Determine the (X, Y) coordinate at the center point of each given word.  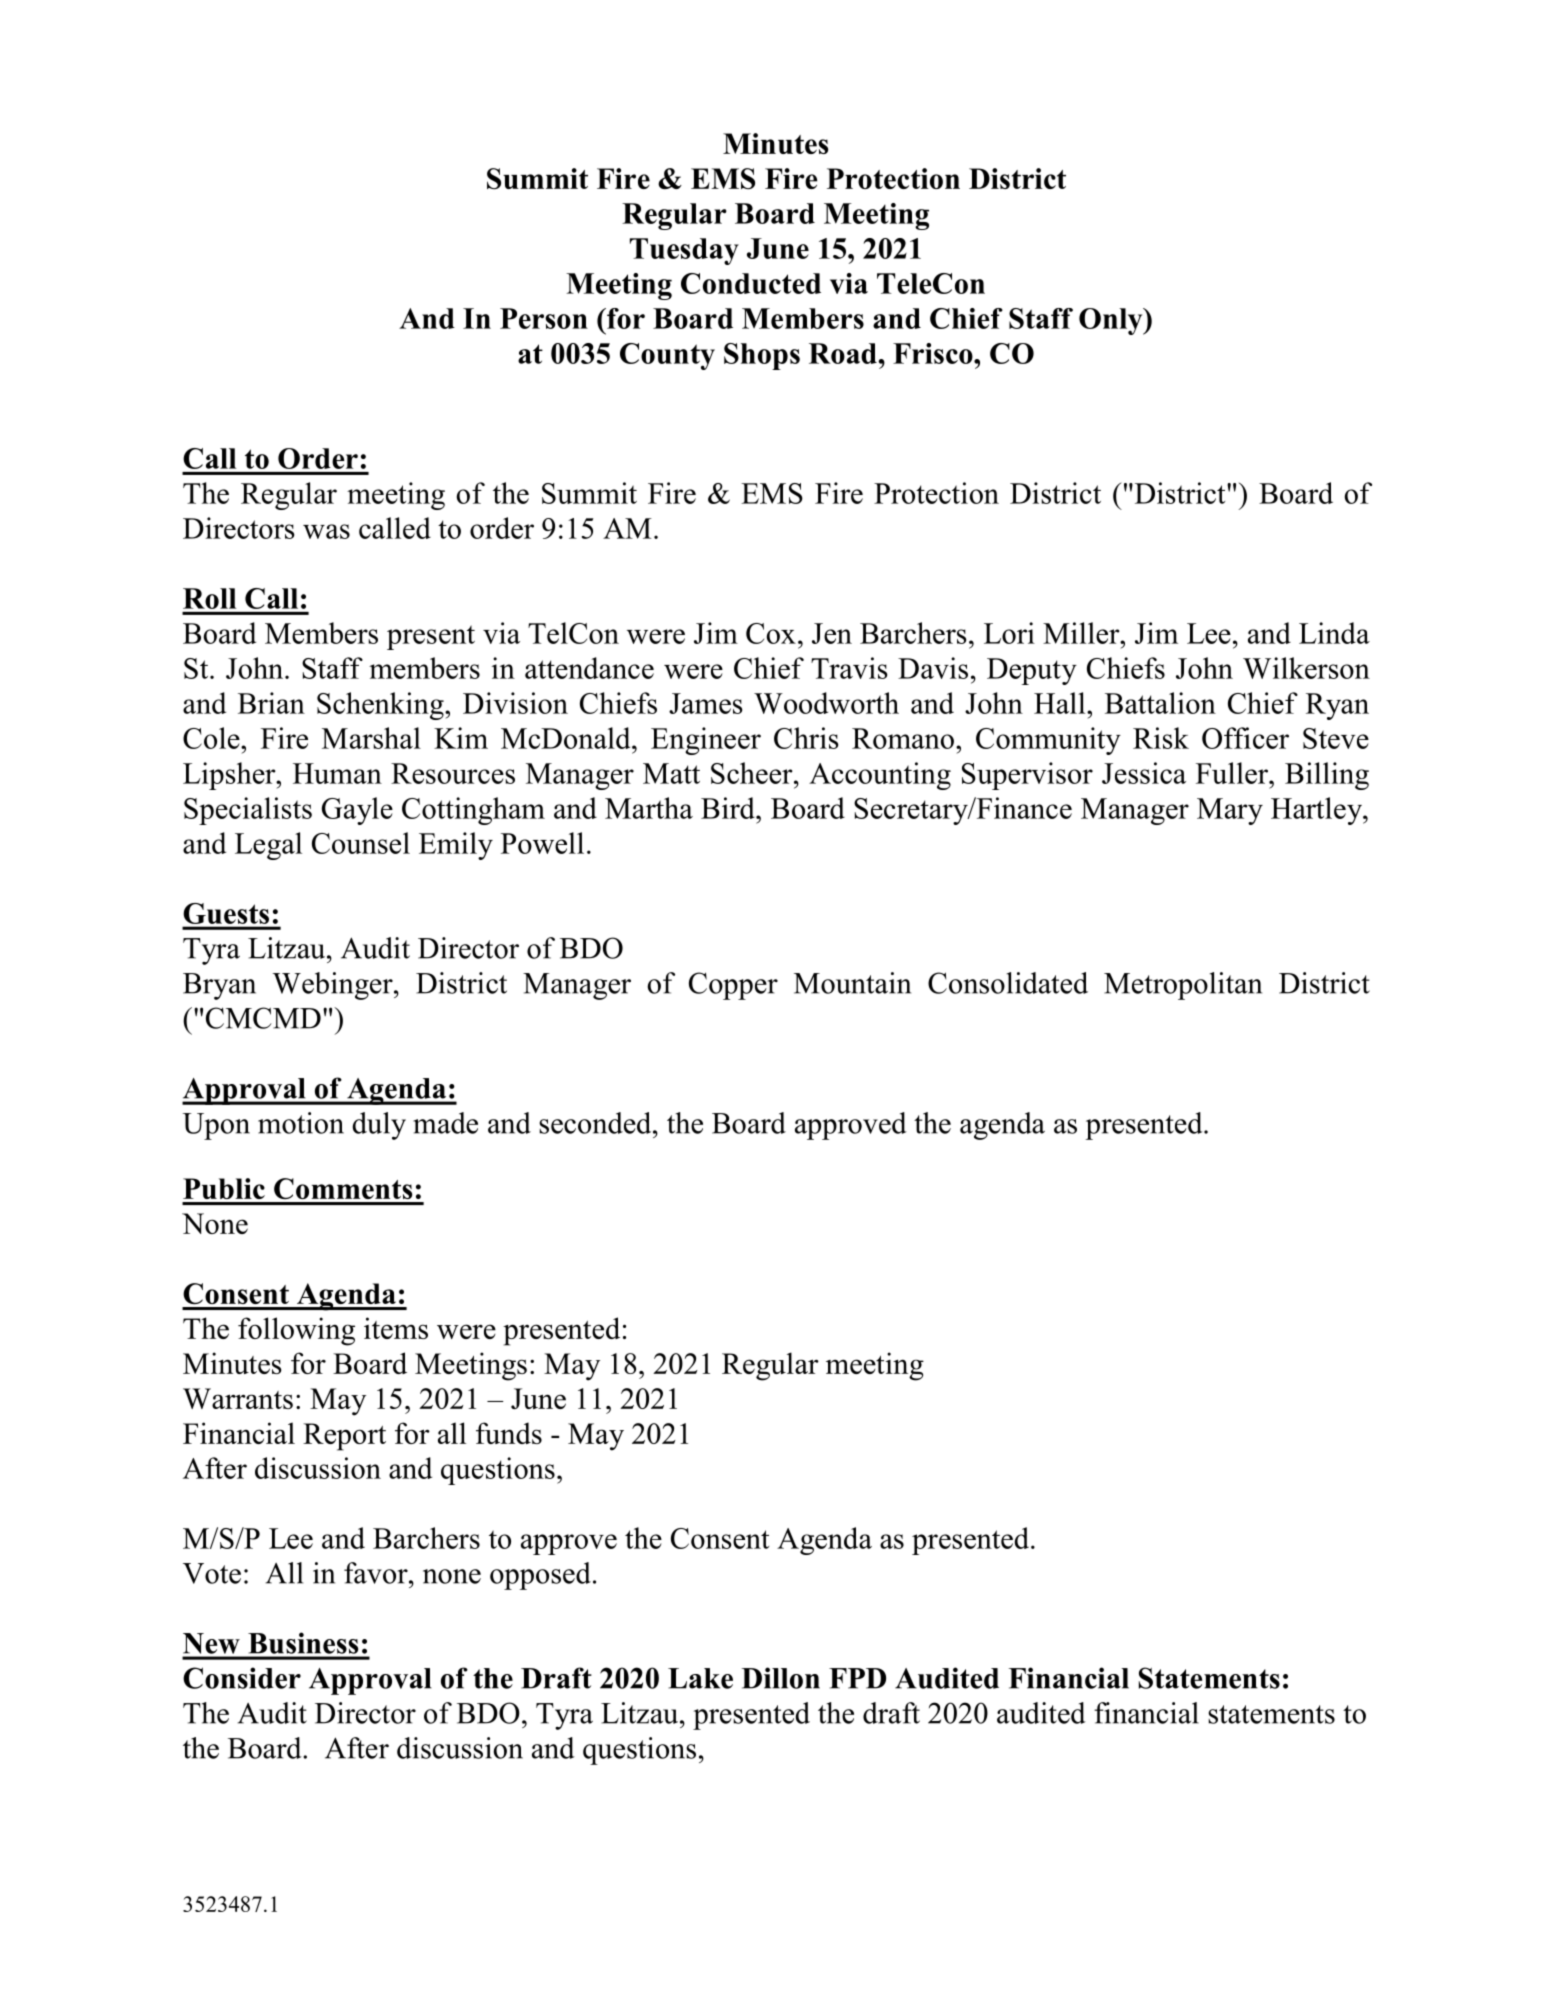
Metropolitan (1183, 986)
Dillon (781, 1678)
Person (544, 318)
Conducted (751, 283)
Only (1112, 321)
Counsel (361, 843)
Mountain (852, 983)
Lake (700, 1678)
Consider (242, 1678)
